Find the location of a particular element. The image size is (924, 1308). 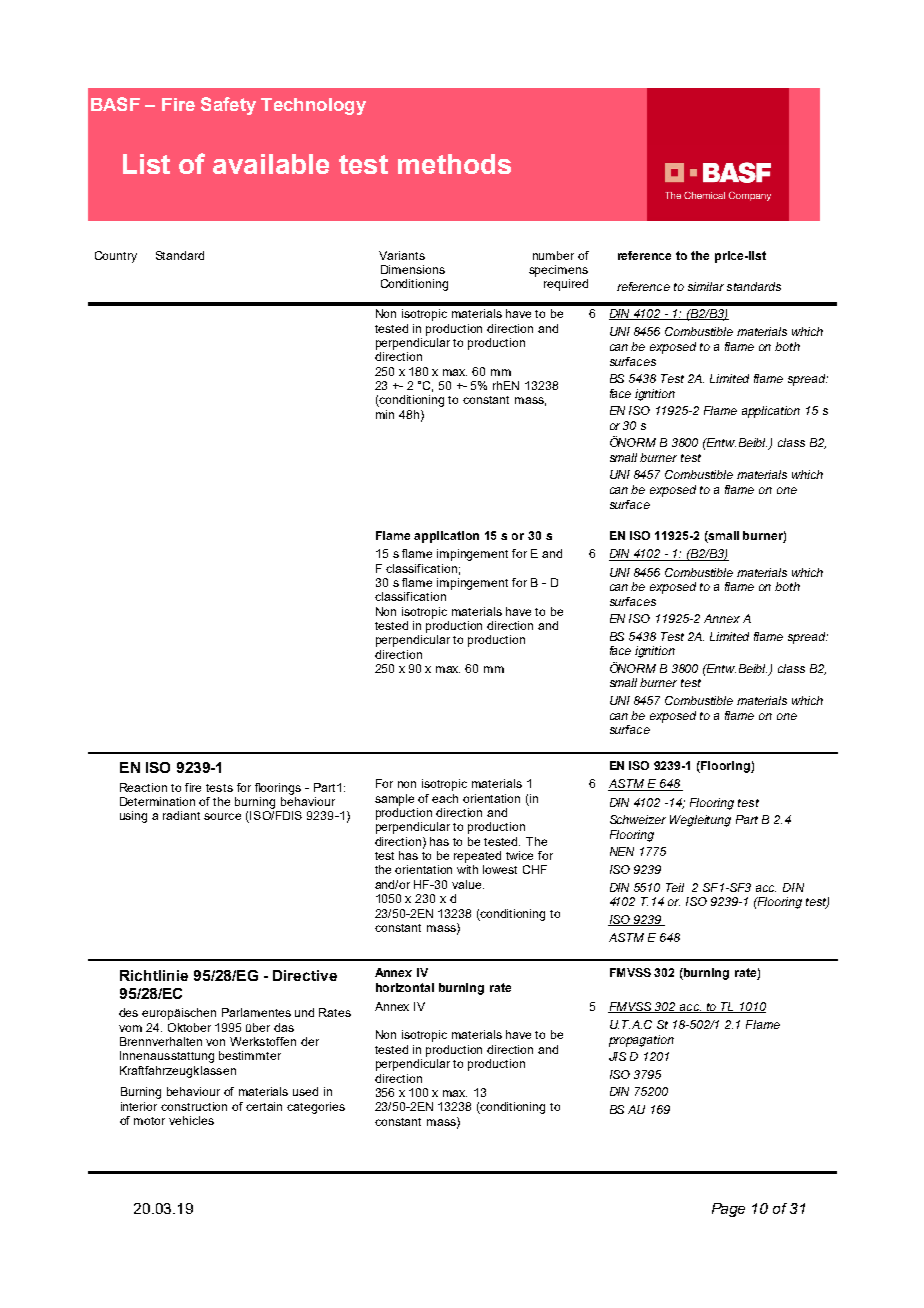

radiant is located at coordinates (181, 815).
